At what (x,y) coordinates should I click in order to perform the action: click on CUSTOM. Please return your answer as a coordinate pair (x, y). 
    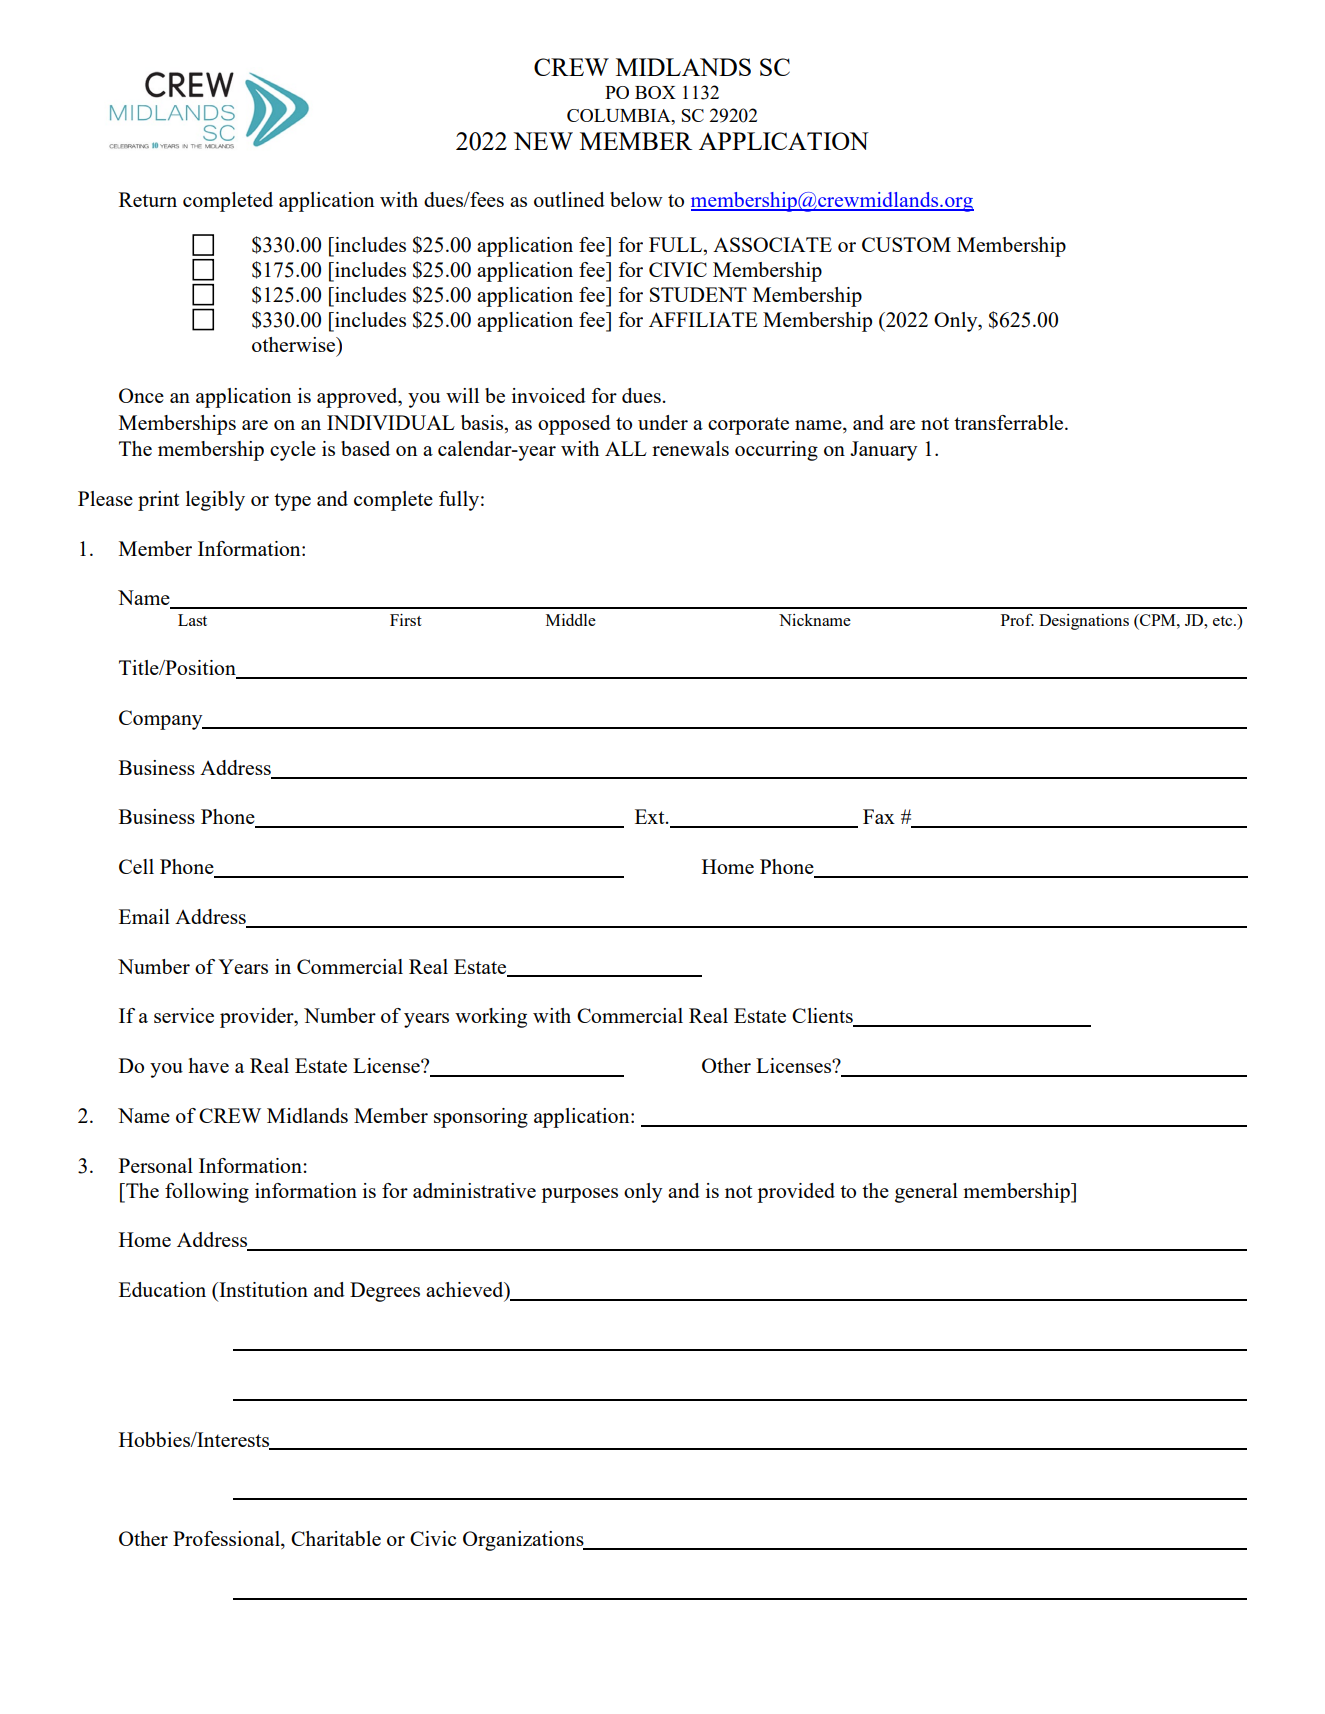
    Looking at the image, I should click on (906, 244).
